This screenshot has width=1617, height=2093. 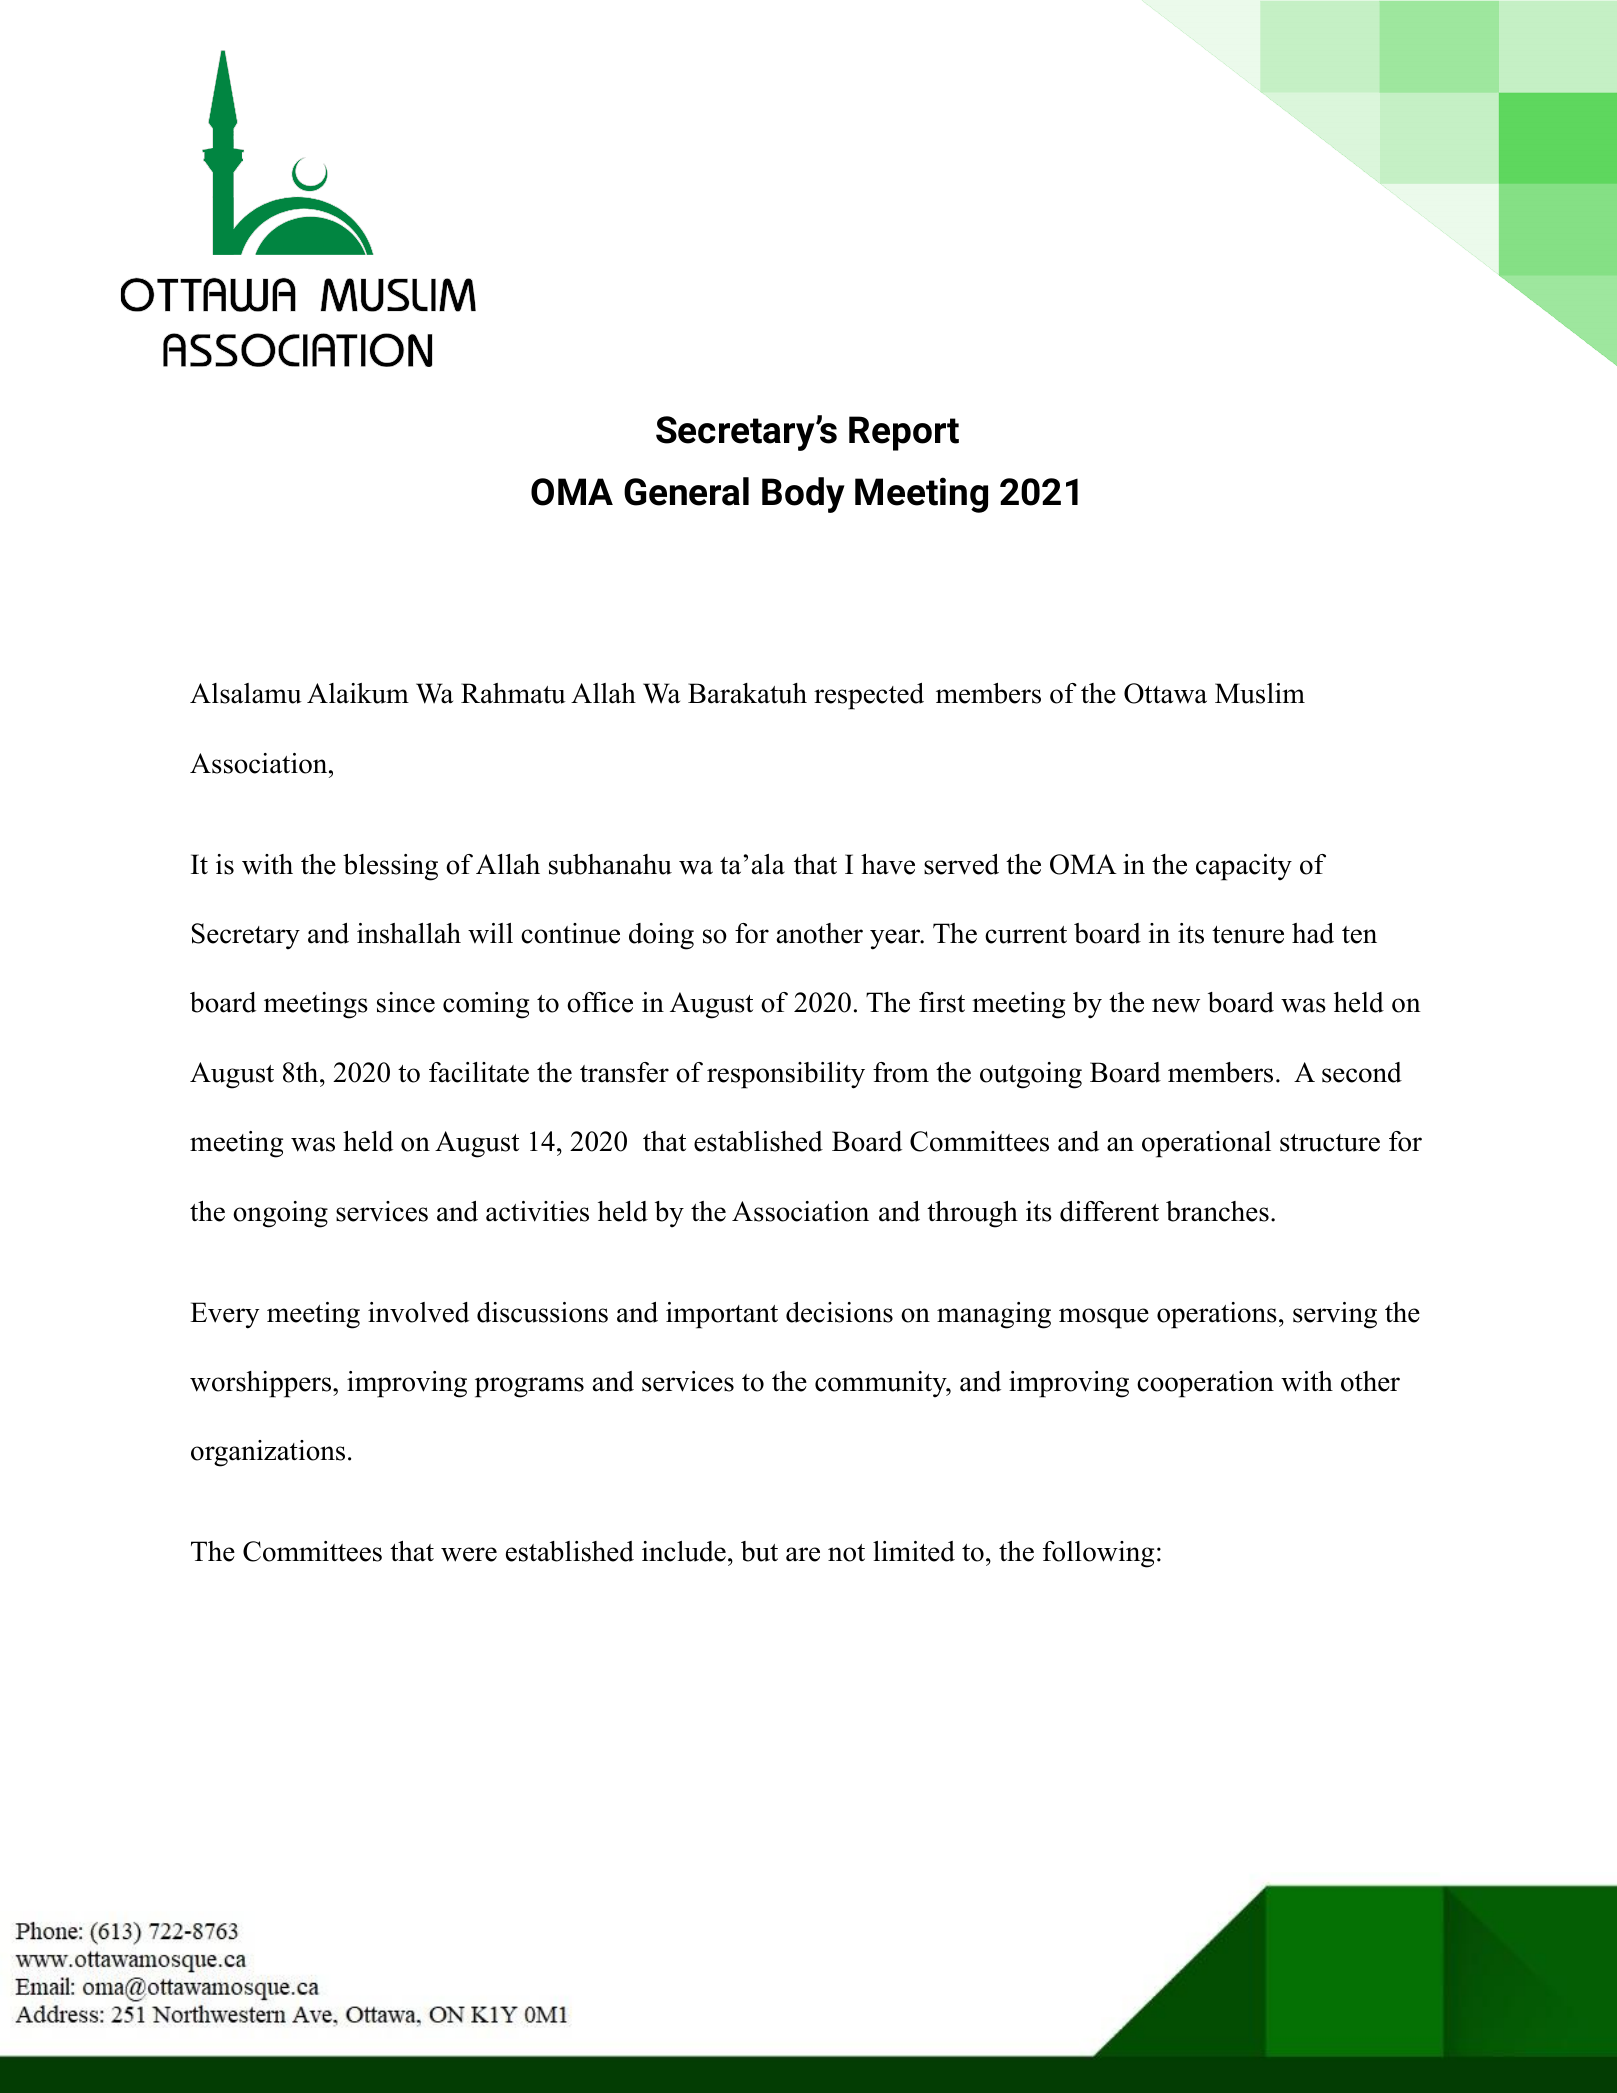 What do you see at coordinates (888, 864) in the screenshot?
I see `have` at bounding box center [888, 864].
